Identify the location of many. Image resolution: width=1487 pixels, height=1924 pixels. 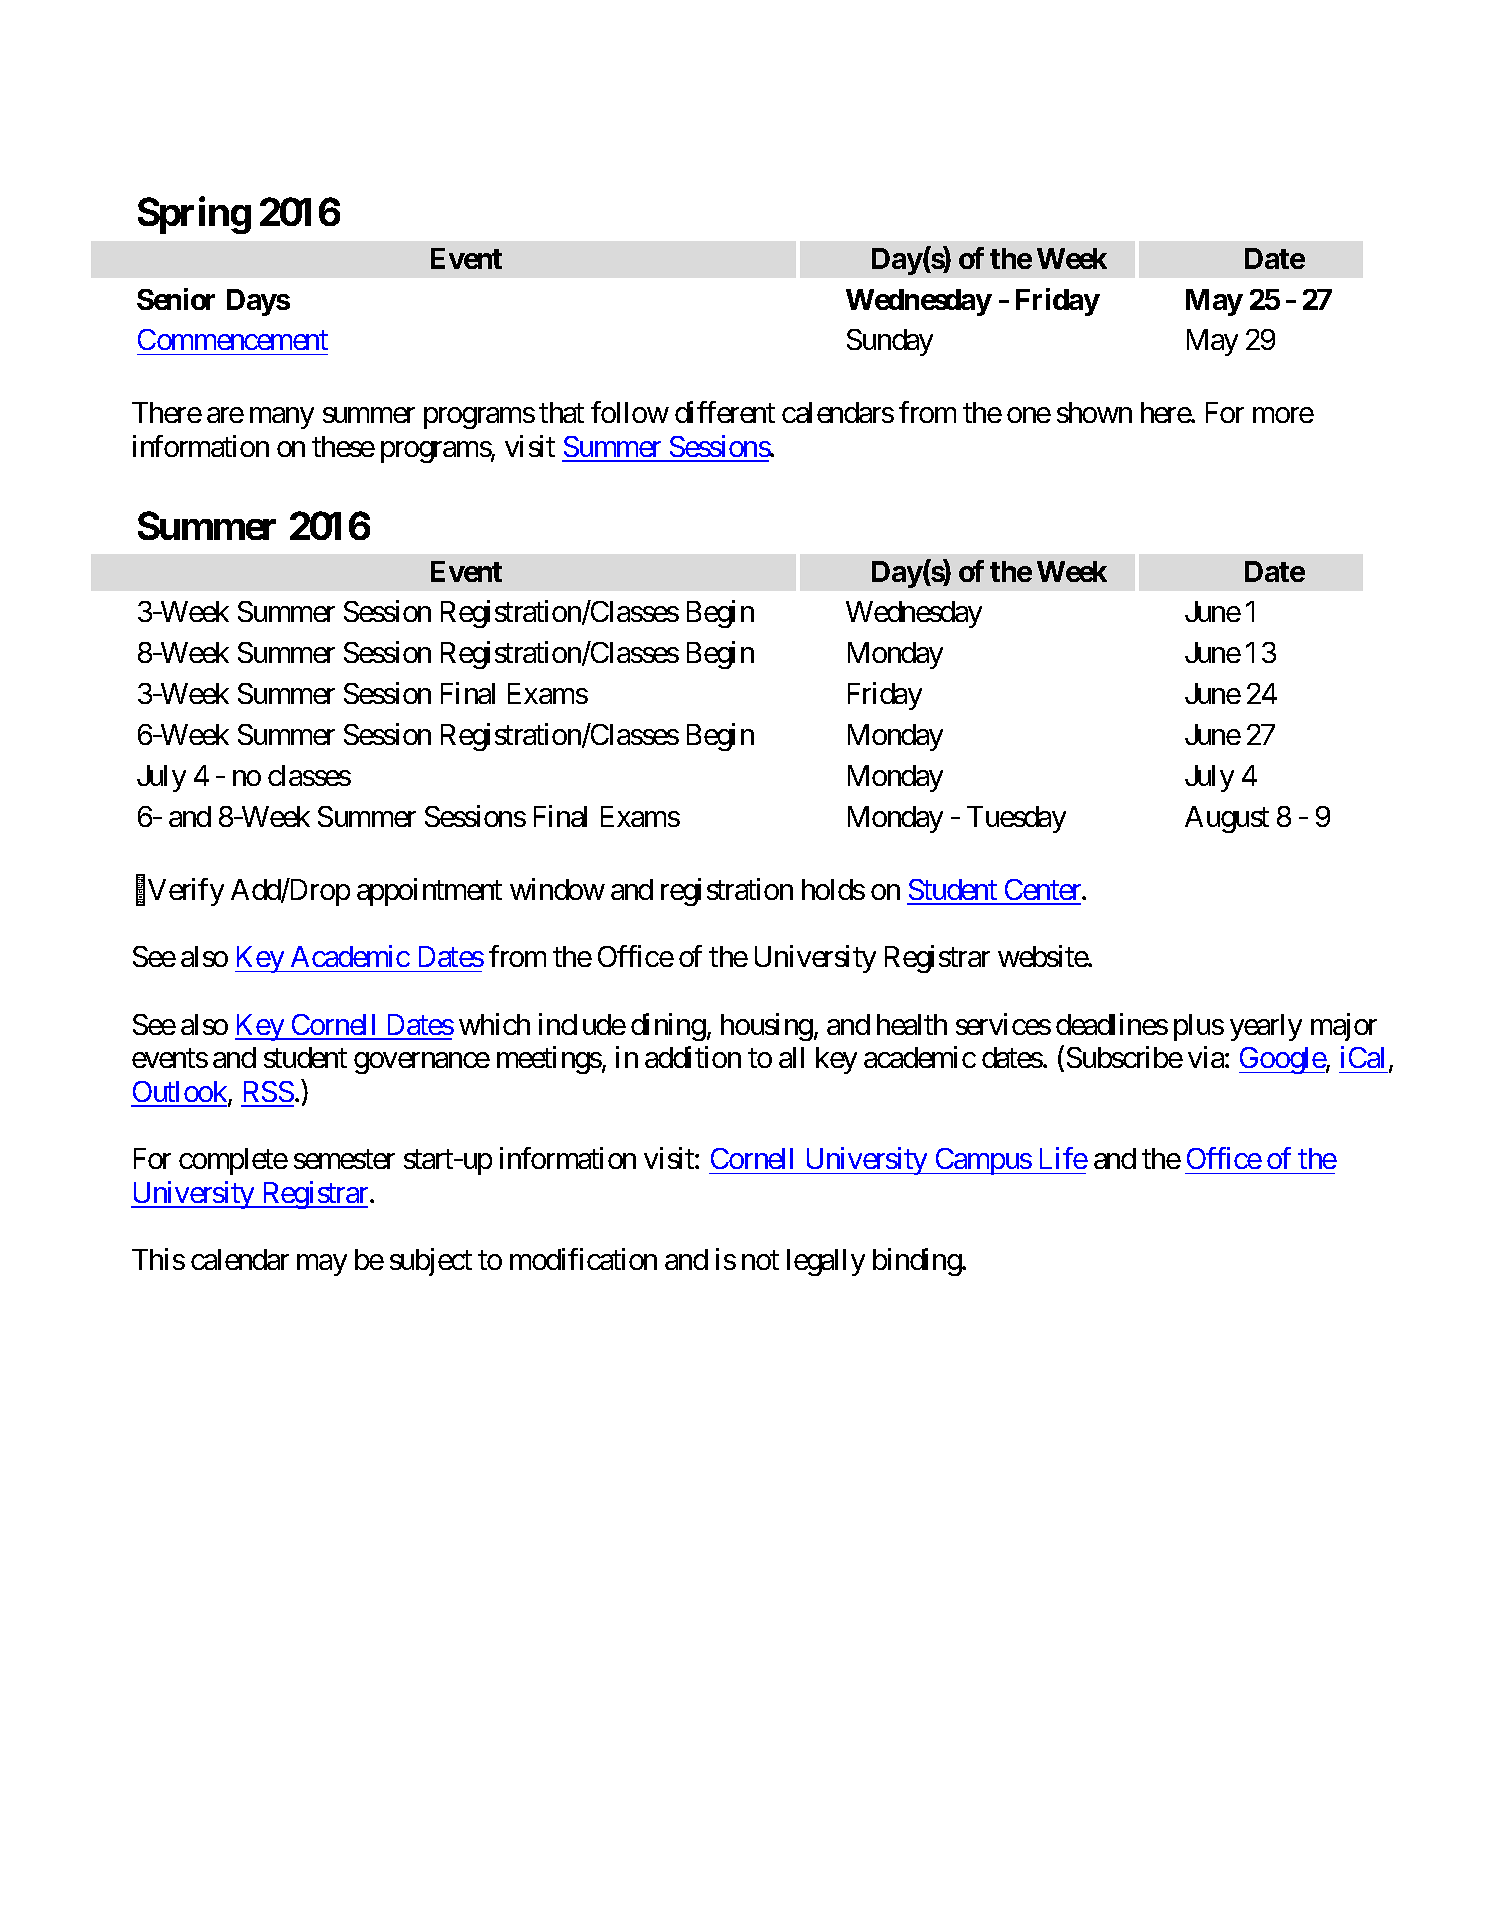
(282, 418).
